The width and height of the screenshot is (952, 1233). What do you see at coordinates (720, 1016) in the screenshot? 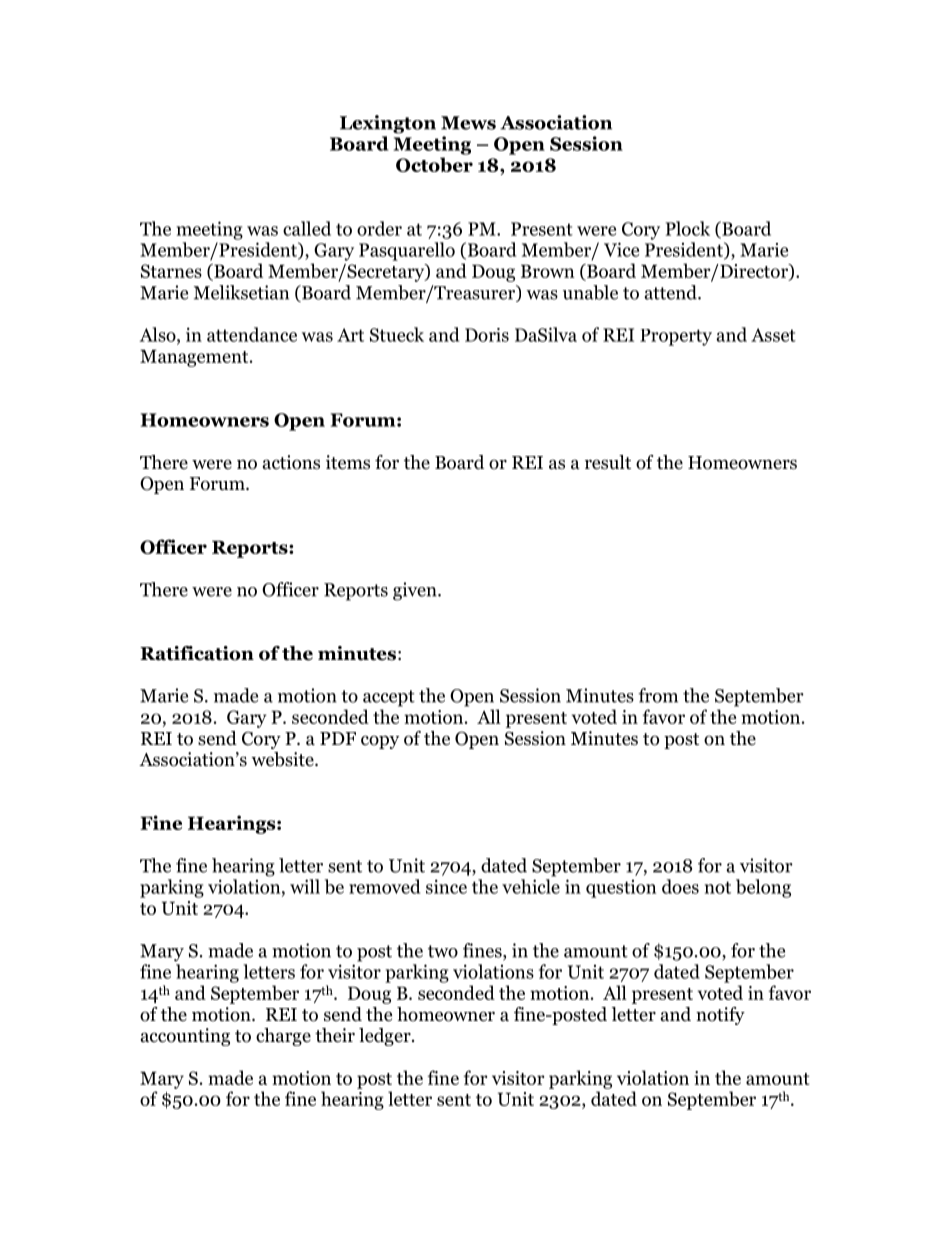
I see `notify` at bounding box center [720, 1016].
